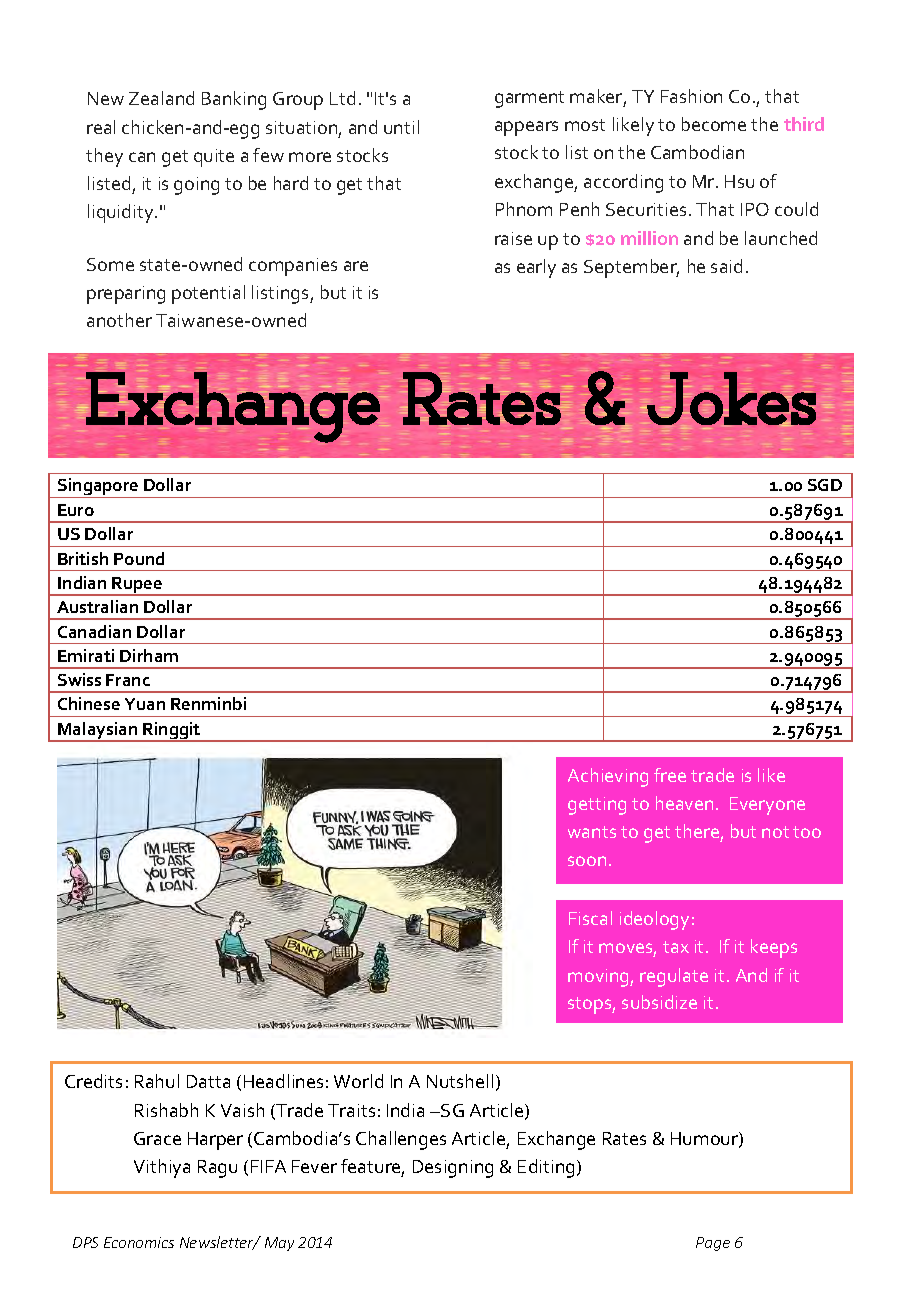 This image has height=1308, width=924. Describe the element at coordinates (714, 124) in the image. I see `become` at that location.
